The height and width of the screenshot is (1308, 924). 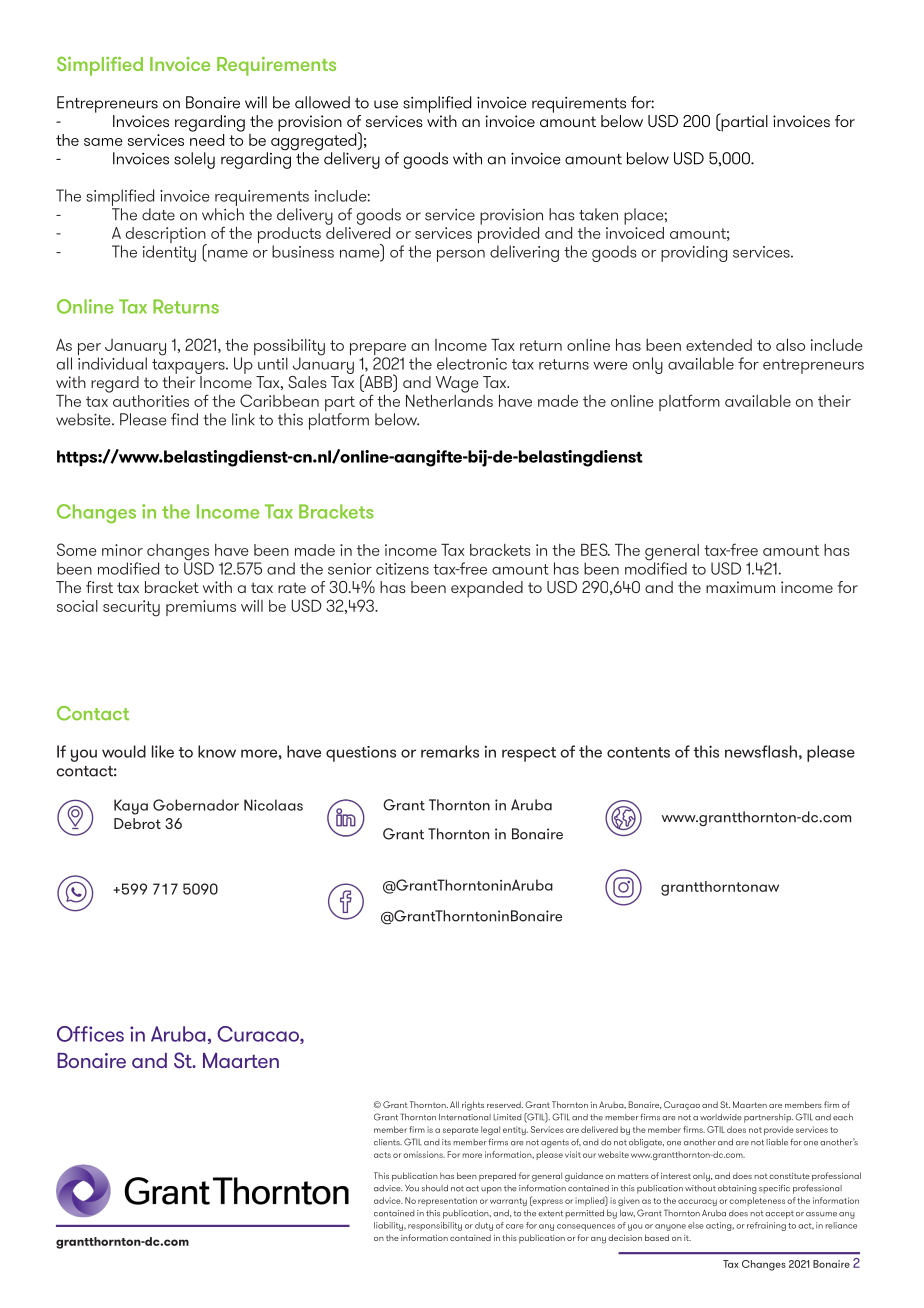 What do you see at coordinates (122, 550) in the screenshot?
I see `minor` at bounding box center [122, 550].
